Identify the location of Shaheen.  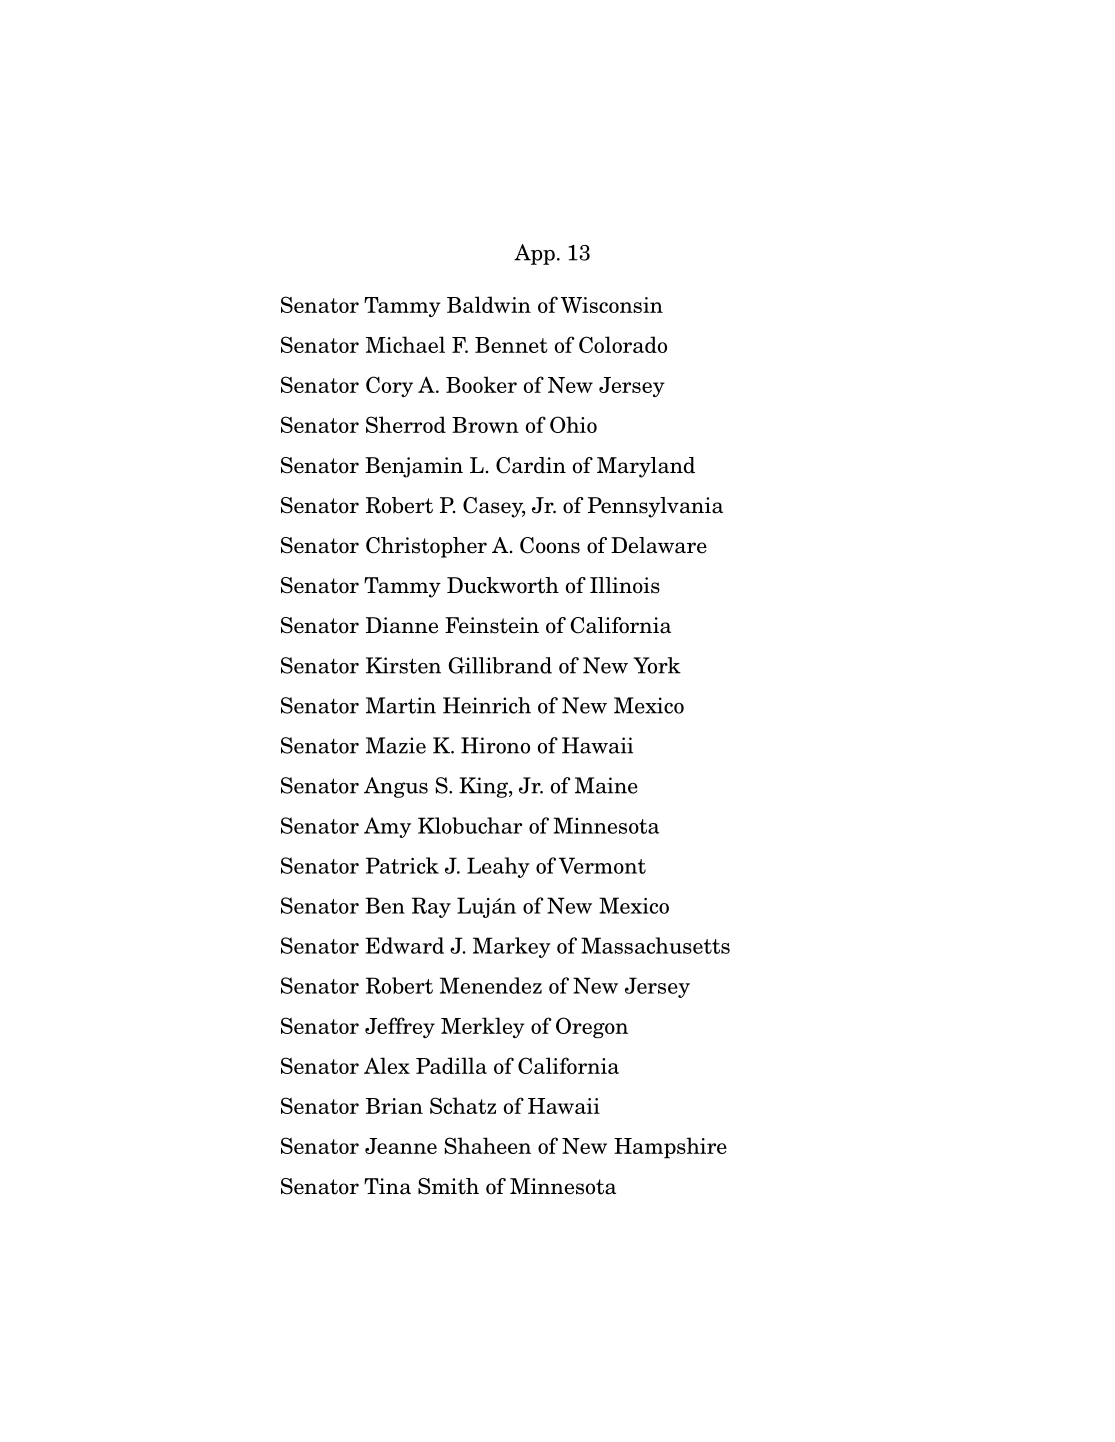
(487, 1145).
